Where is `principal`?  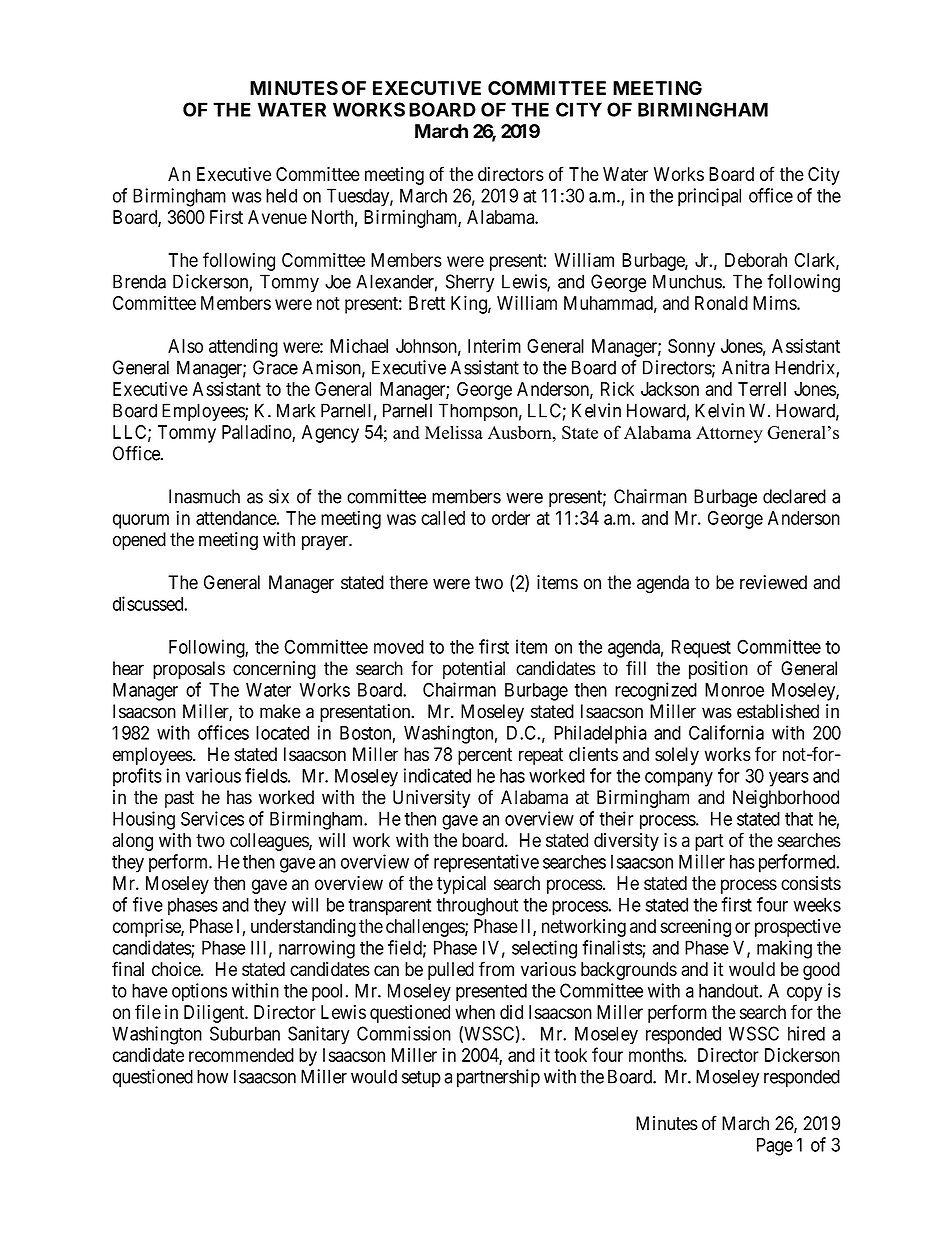 principal is located at coordinates (709, 197).
